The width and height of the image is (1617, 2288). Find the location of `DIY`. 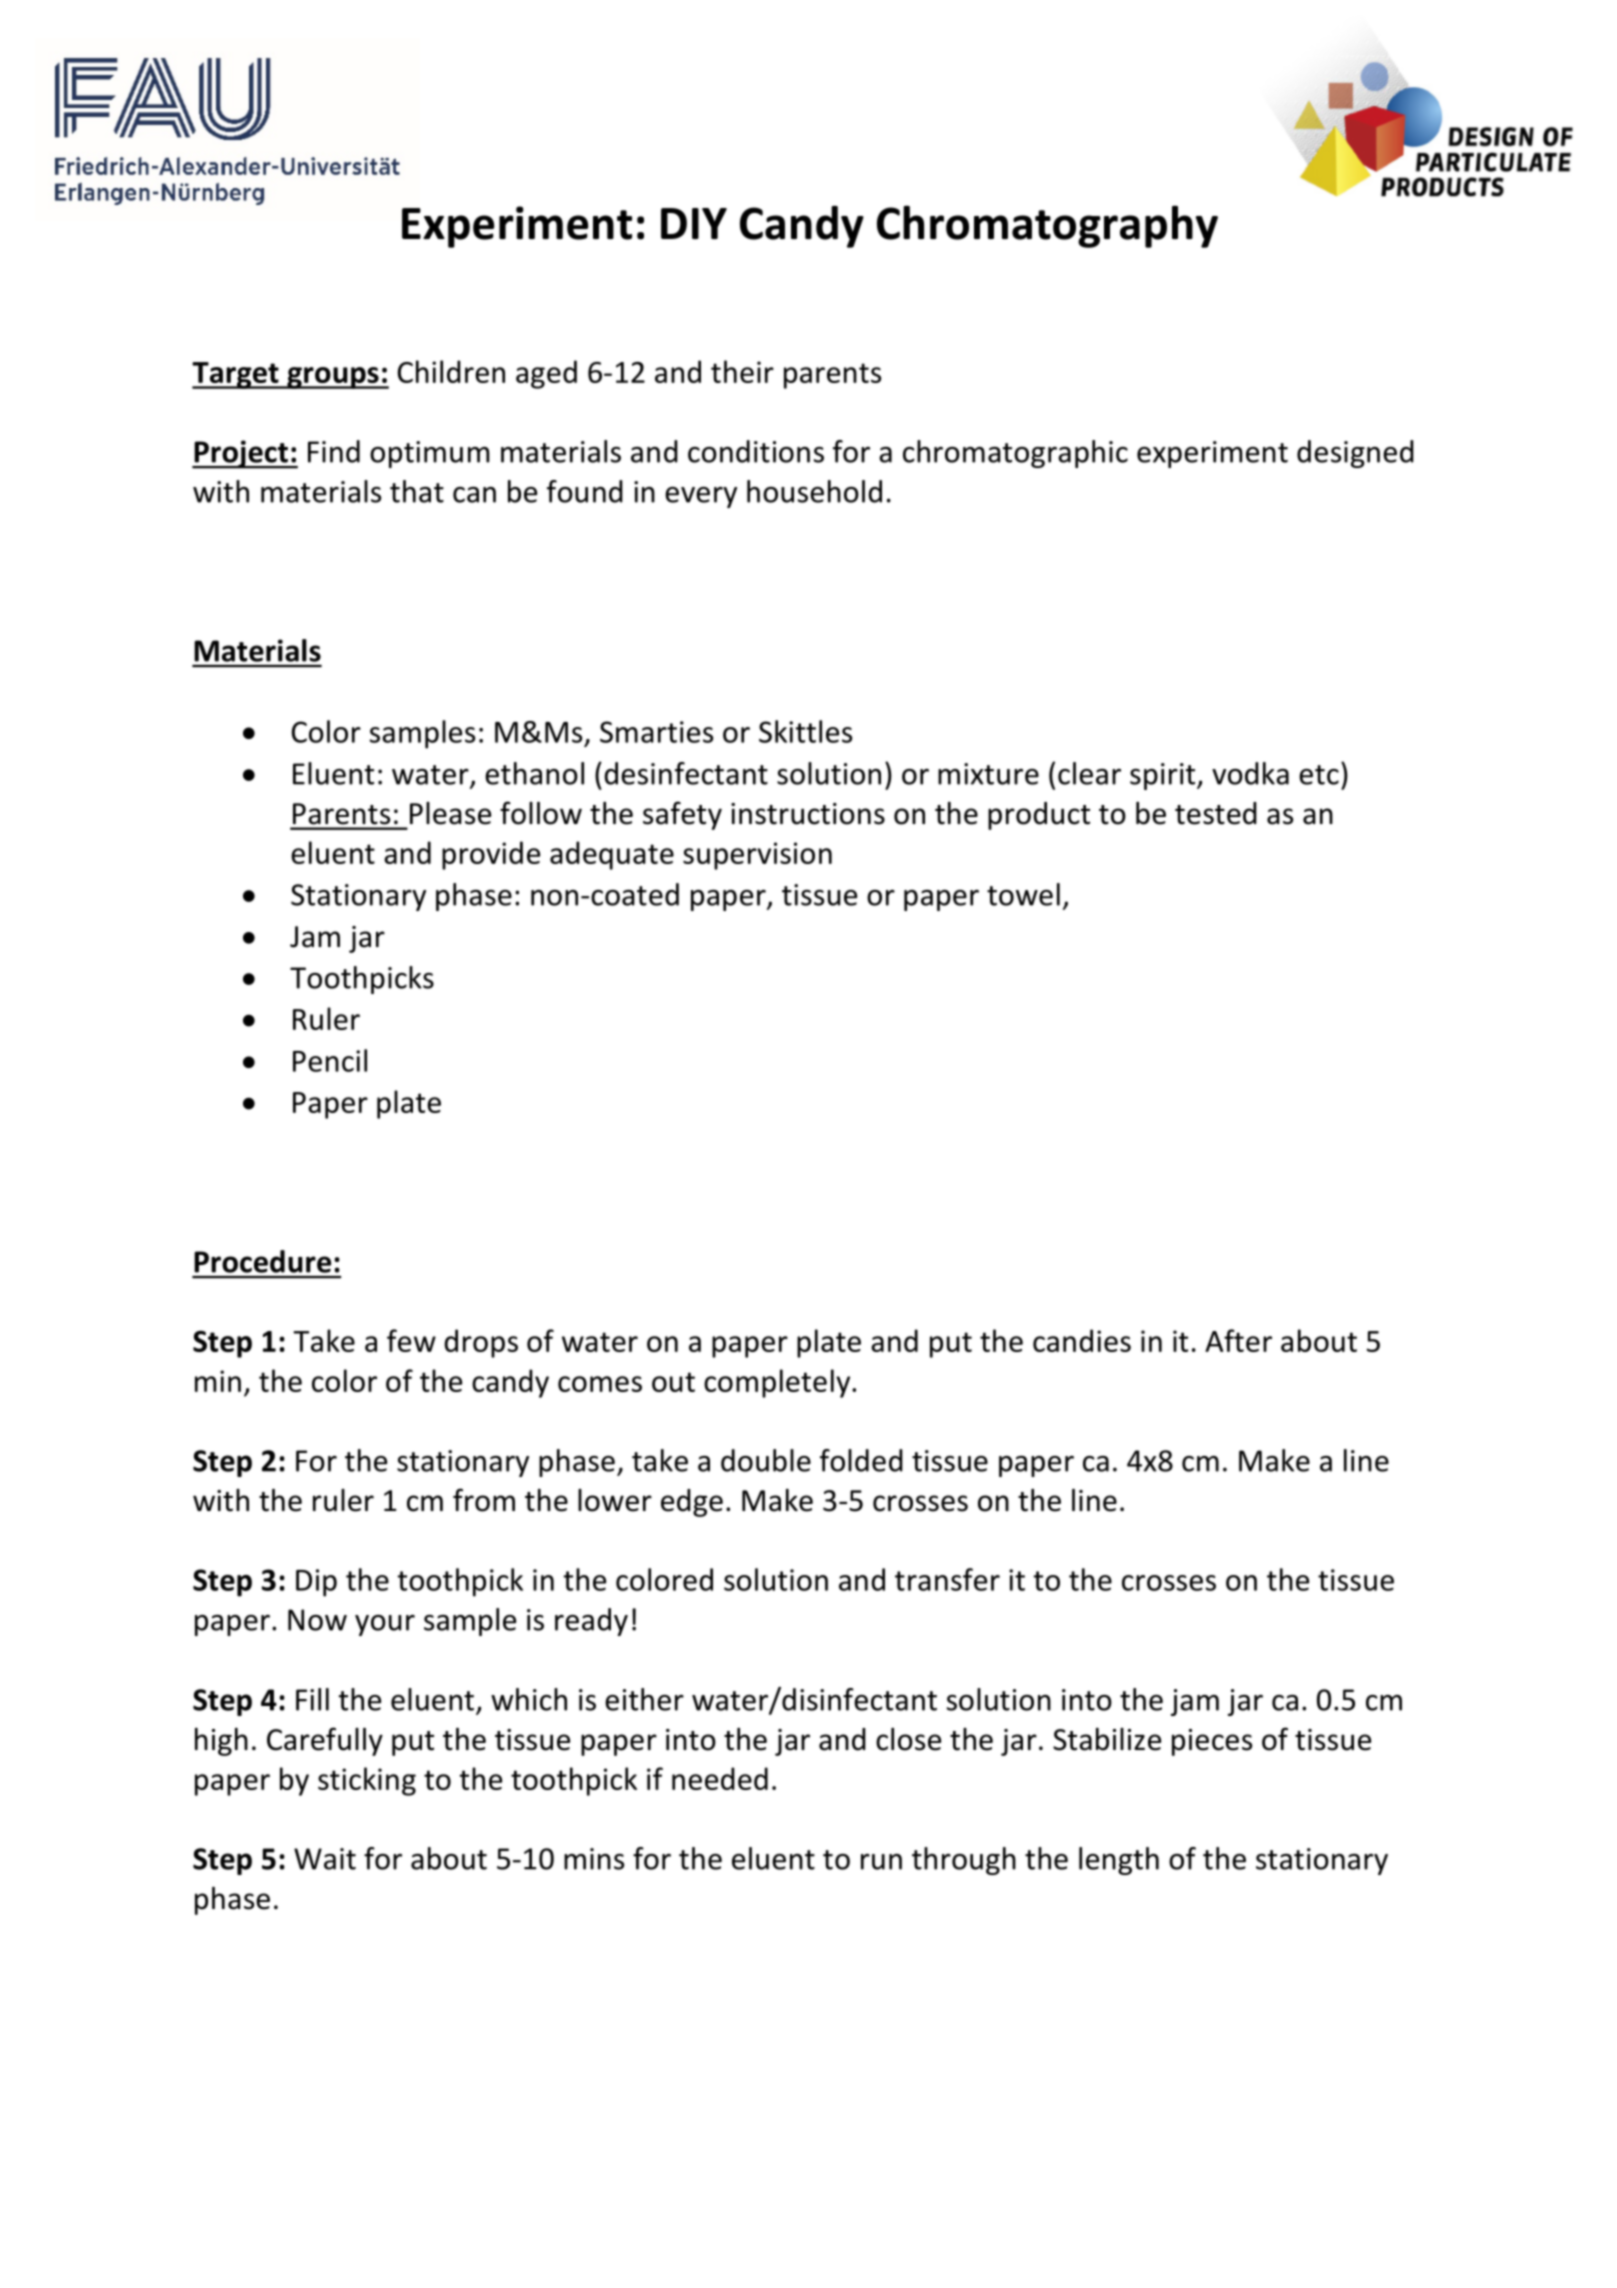

DIY is located at coordinates (694, 223).
